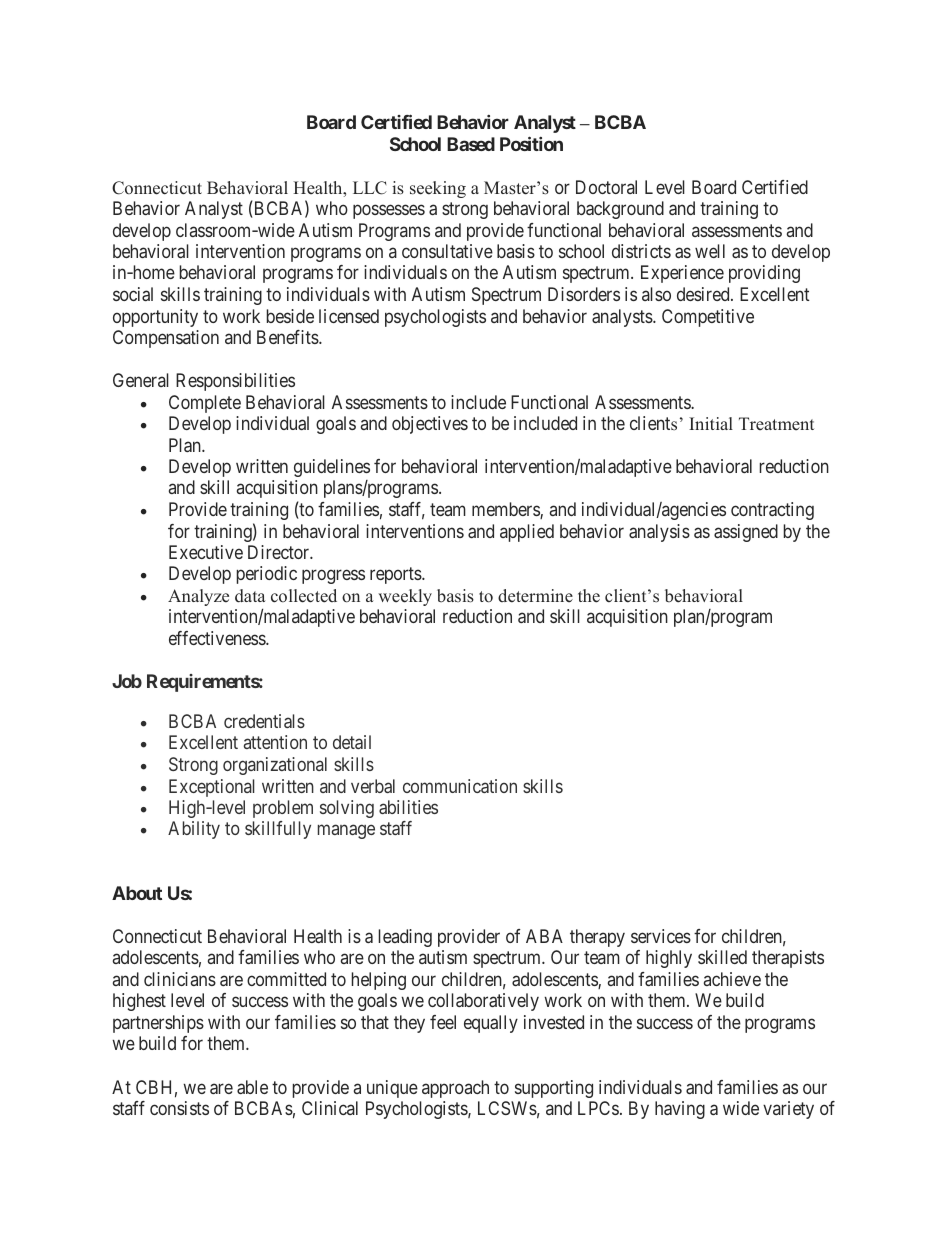 This screenshot has width=952, height=1233. Describe the element at coordinates (506, 510) in the screenshot. I see `members` at that location.
